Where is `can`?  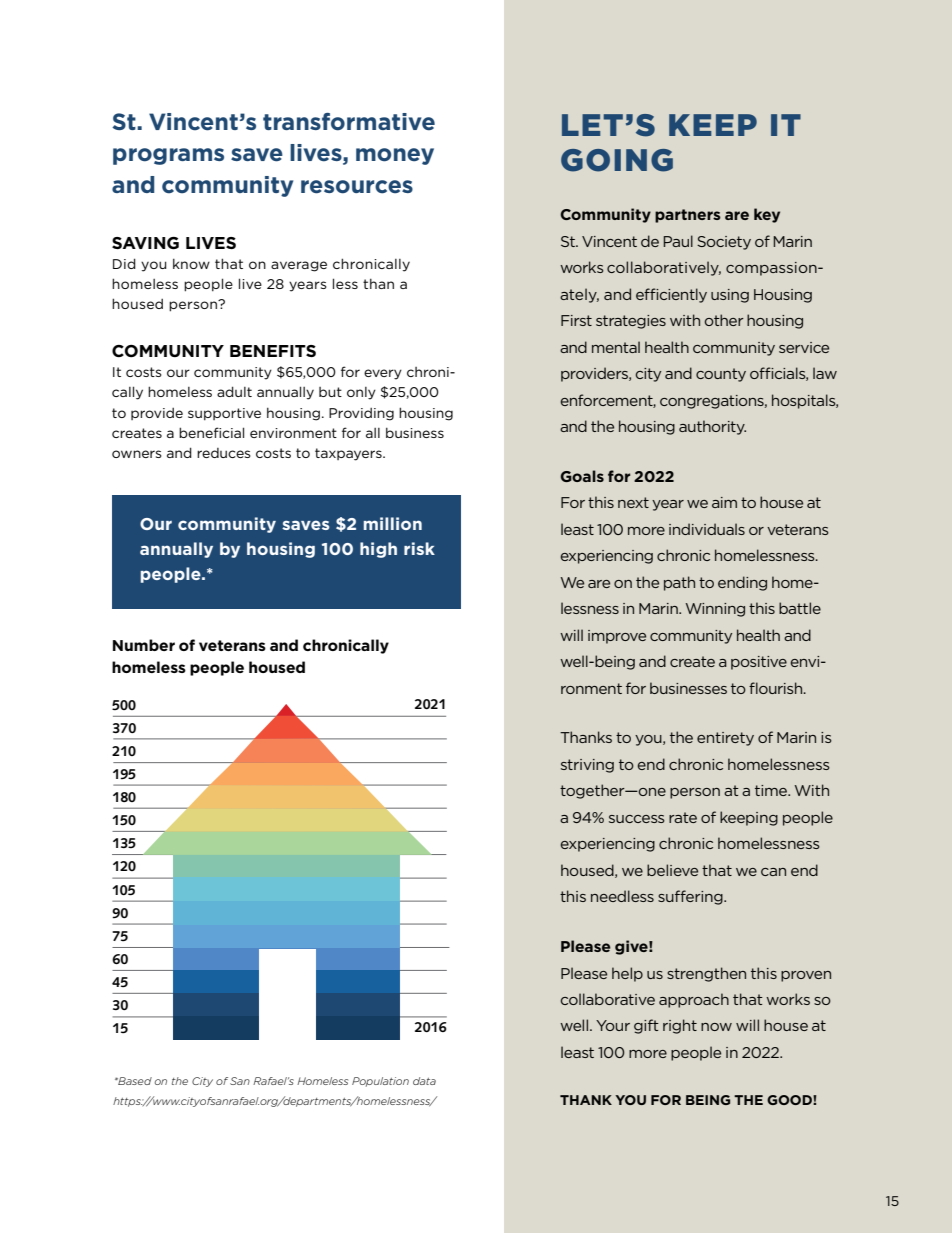
can is located at coordinates (773, 872).
